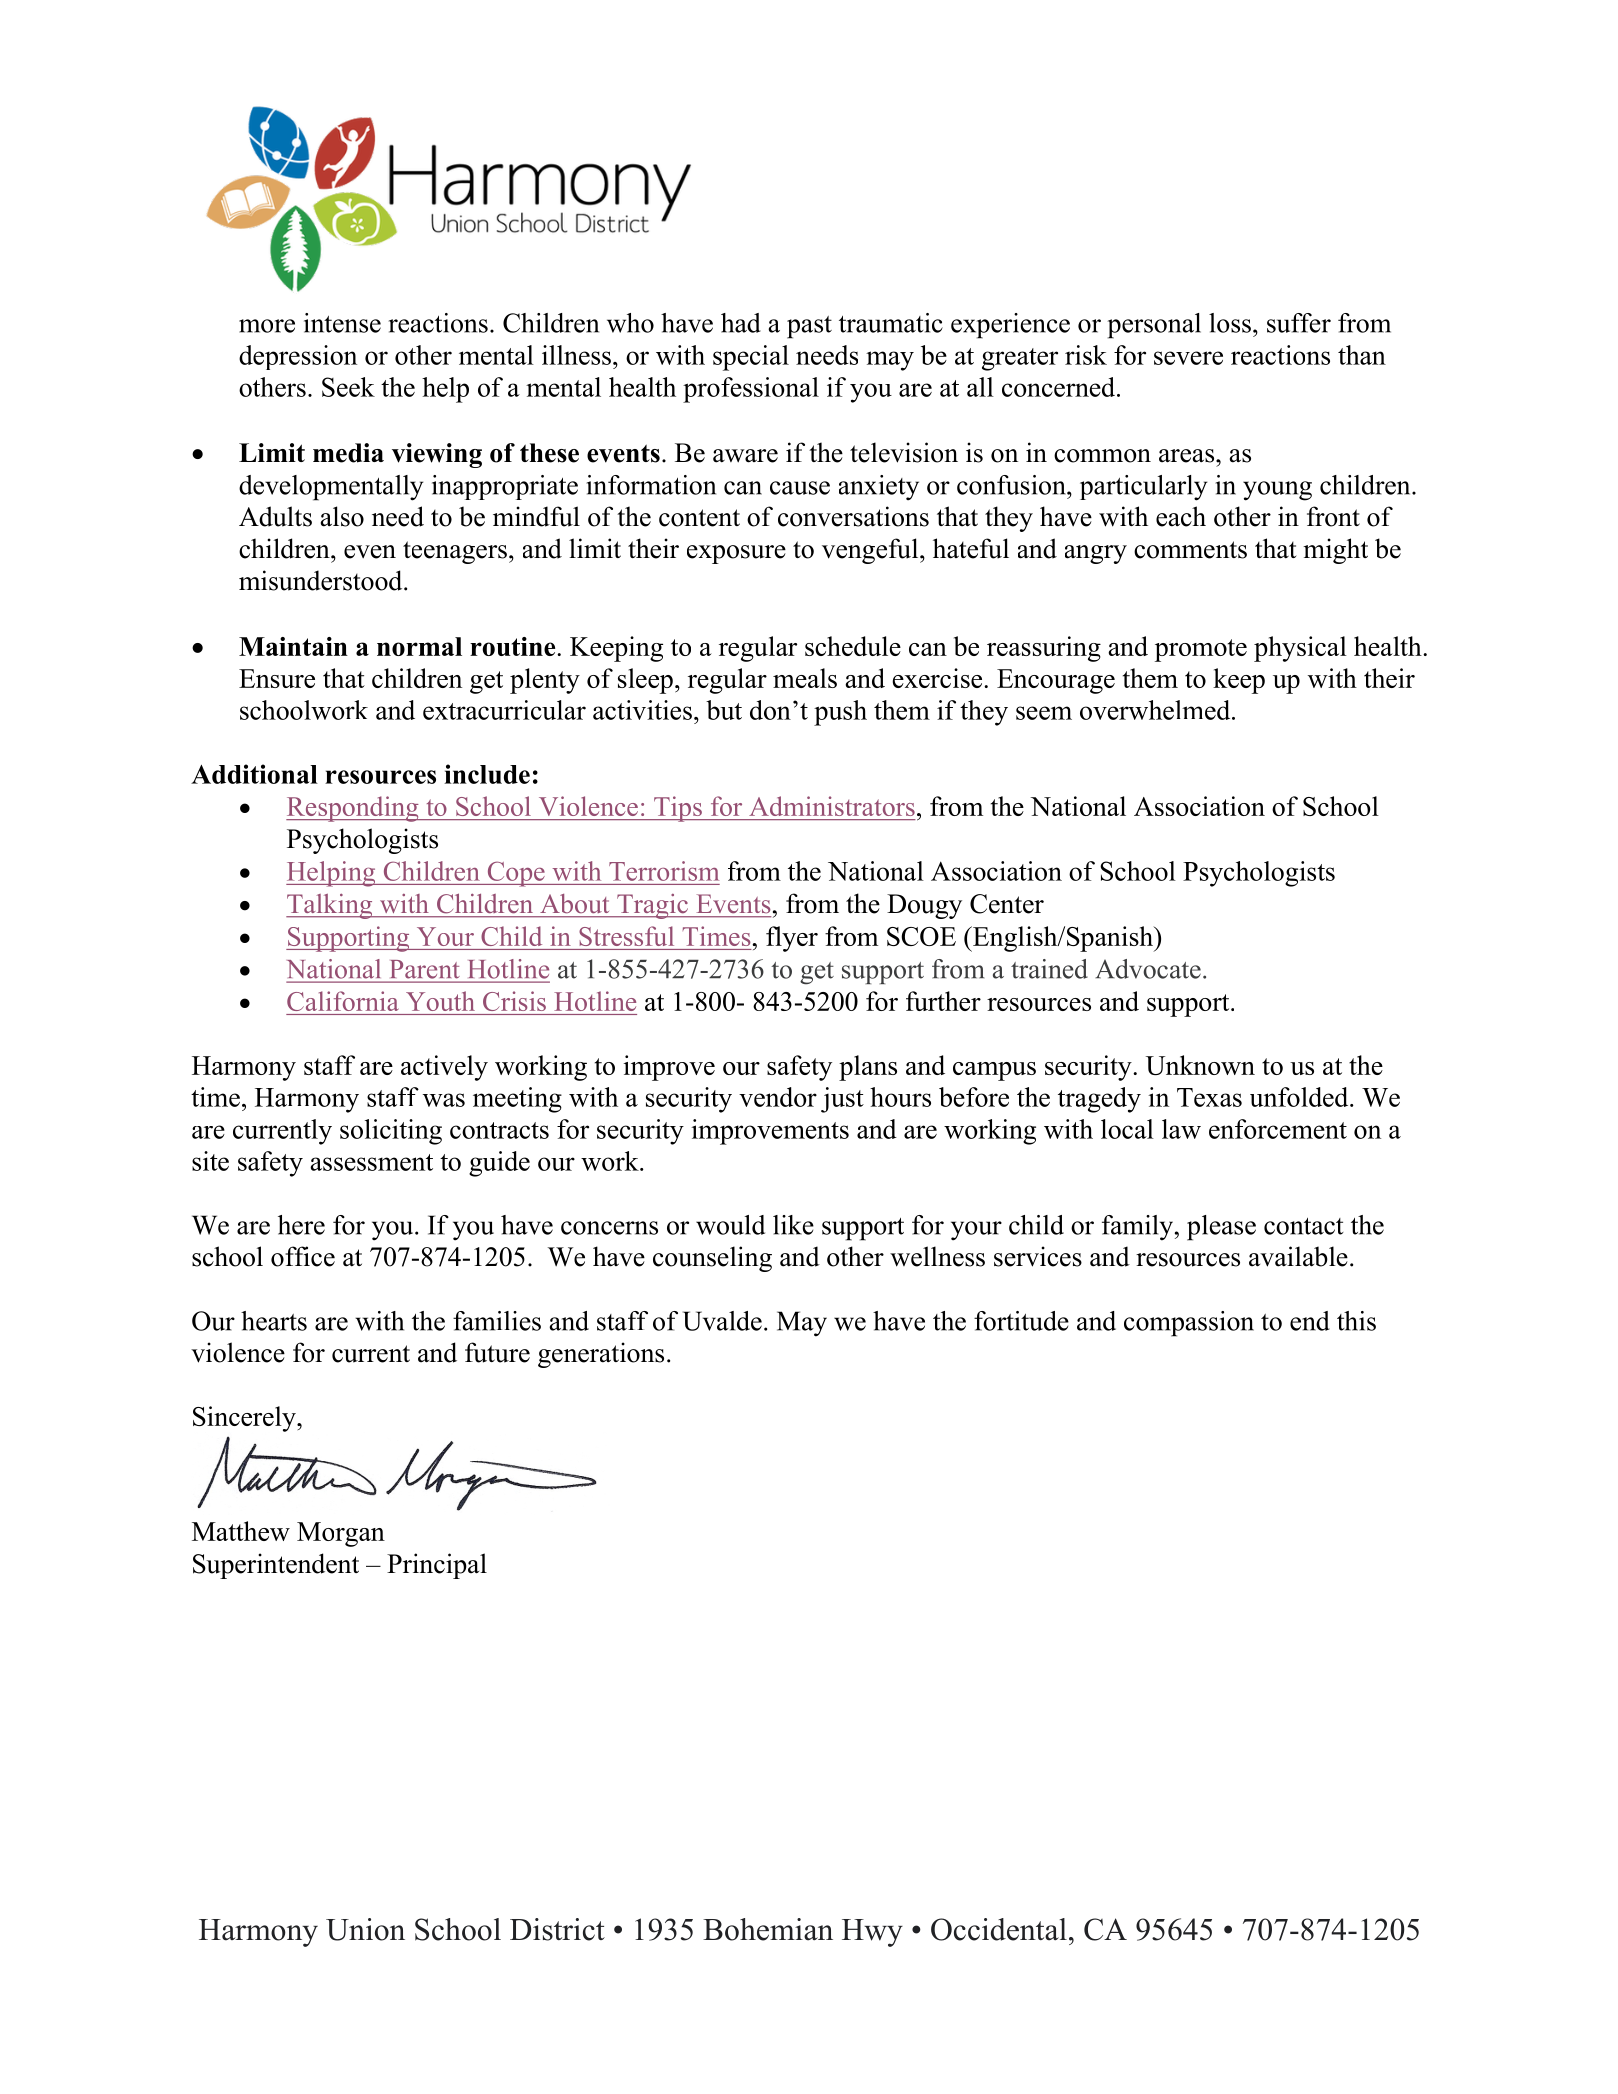 The image size is (1618, 2094). What do you see at coordinates (751, 358) in the document?
I see `special` at bounding box center [751, 358].
